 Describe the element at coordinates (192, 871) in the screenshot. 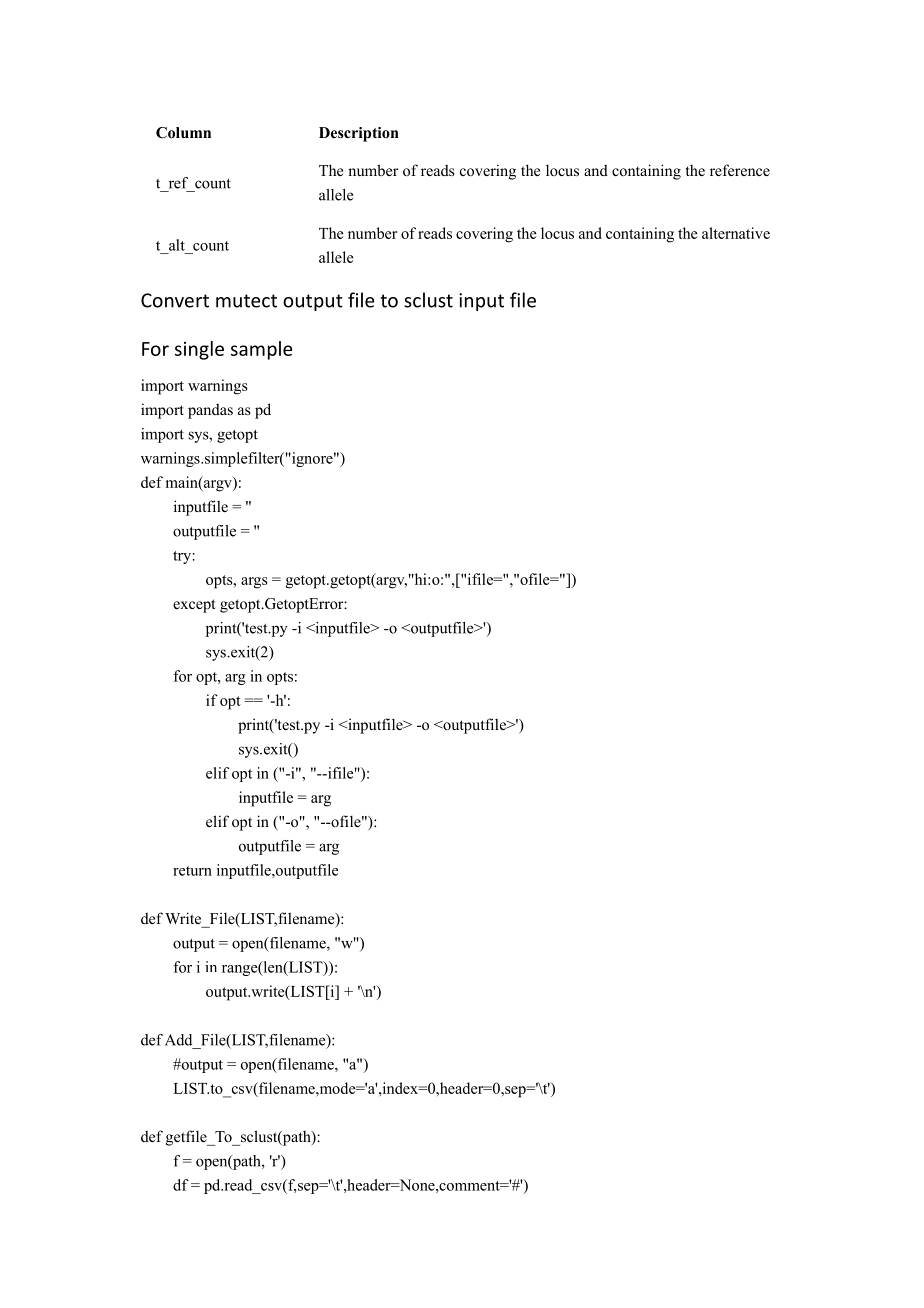

I see `return` at that location.
